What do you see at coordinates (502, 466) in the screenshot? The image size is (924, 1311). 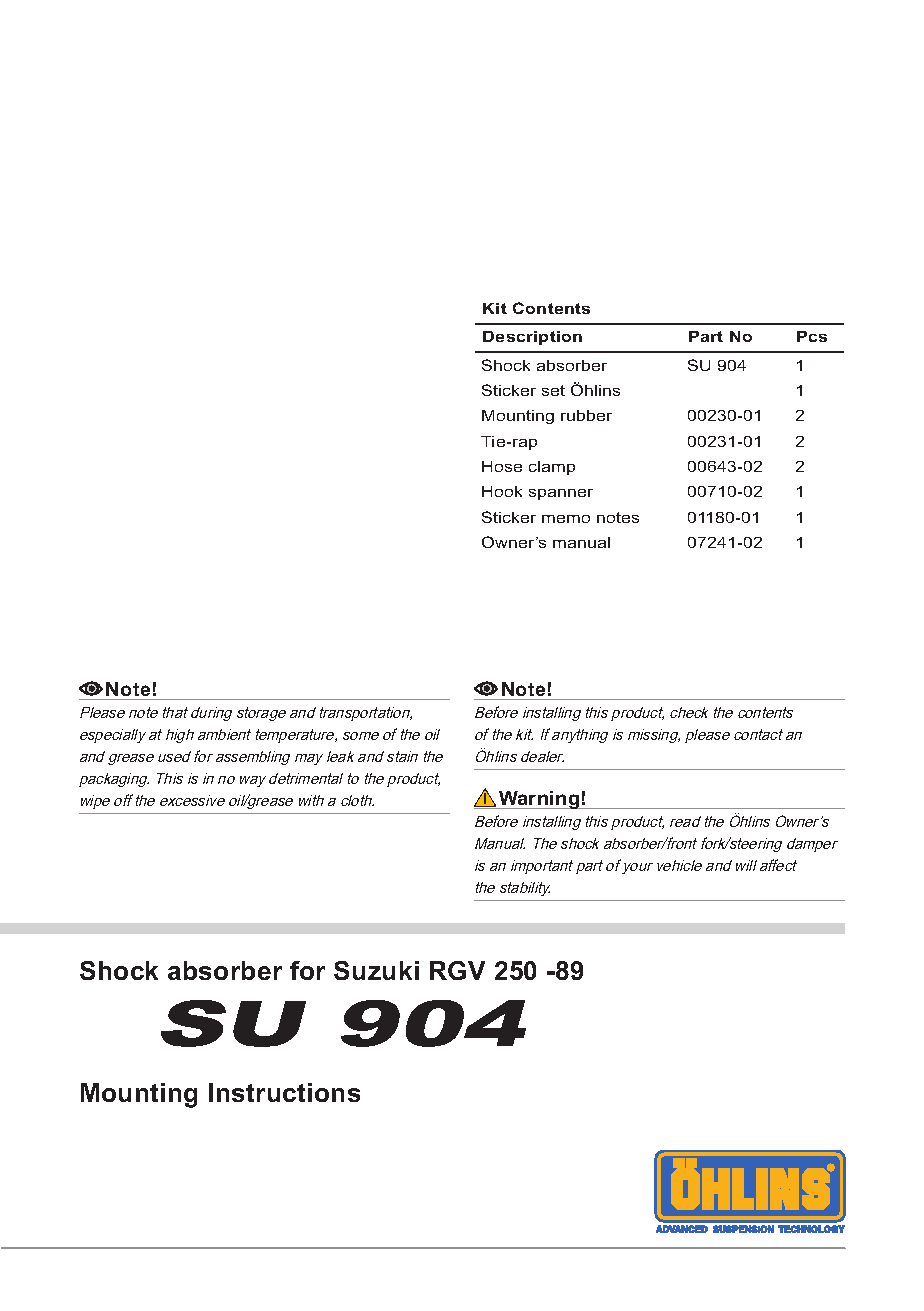 I see `Hose` at bounding box center [502, 466].
